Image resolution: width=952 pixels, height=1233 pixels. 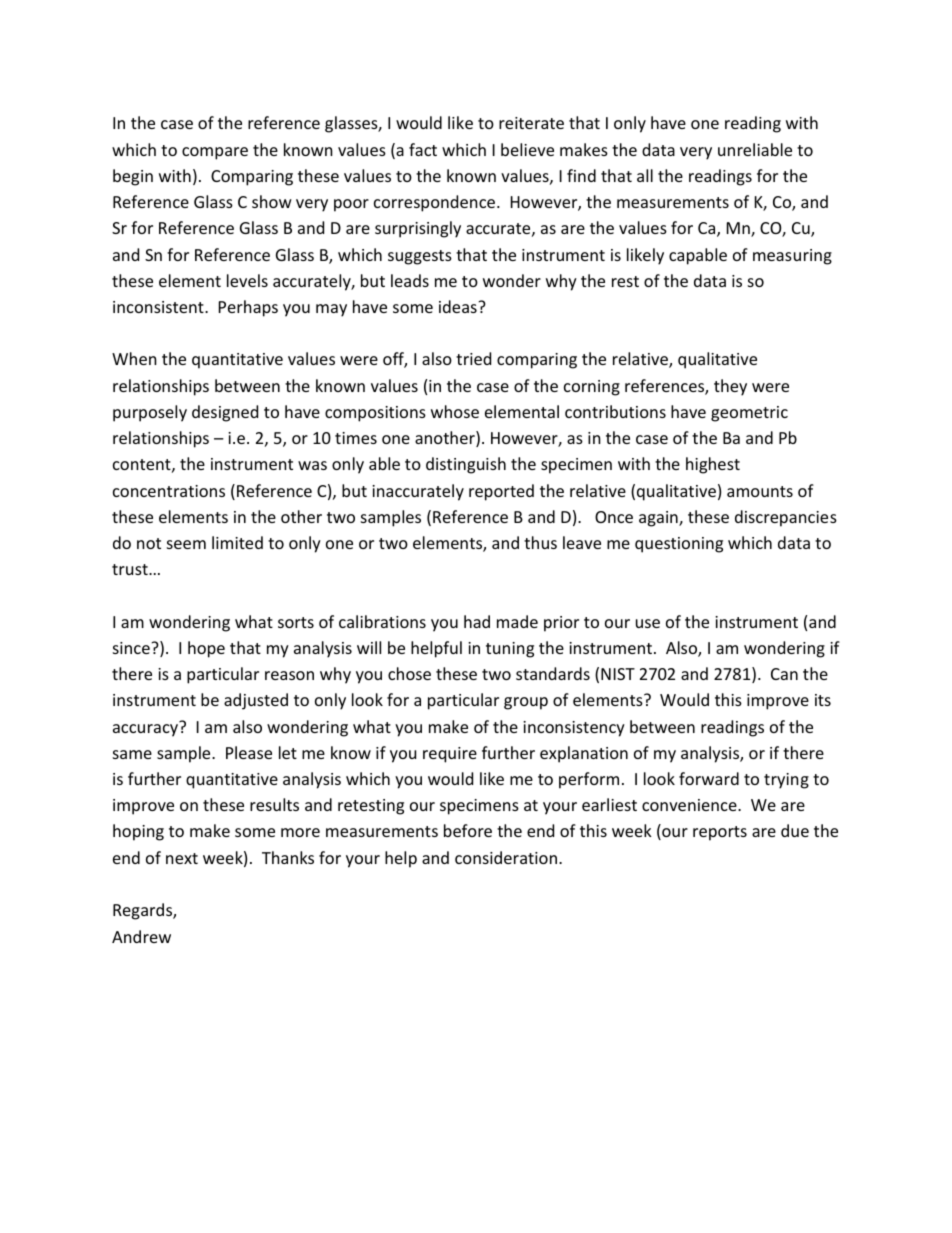 I want to click on compare, so click(x=215, y=153).
